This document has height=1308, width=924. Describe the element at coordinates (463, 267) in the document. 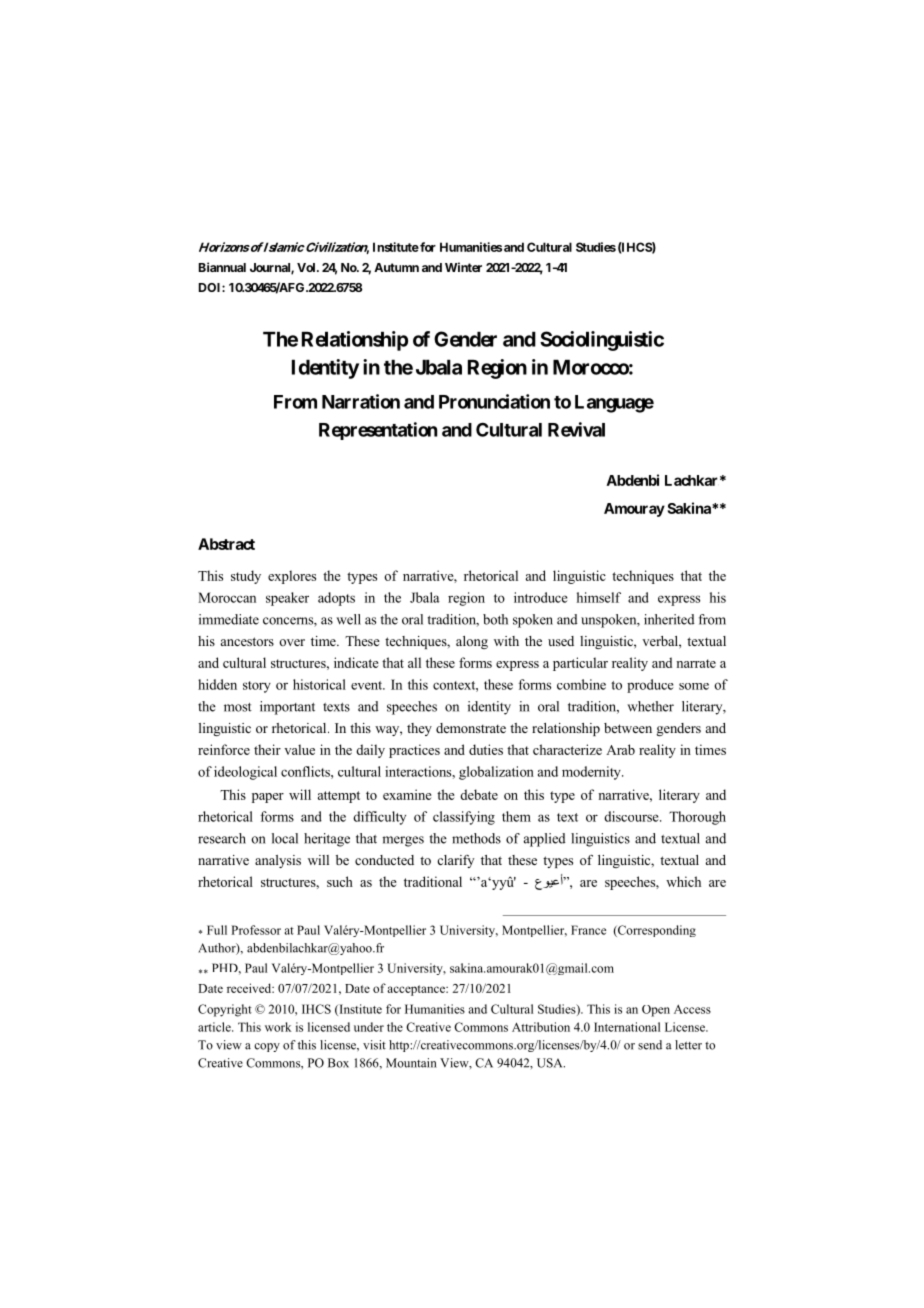

I see `Winter` at that location.
